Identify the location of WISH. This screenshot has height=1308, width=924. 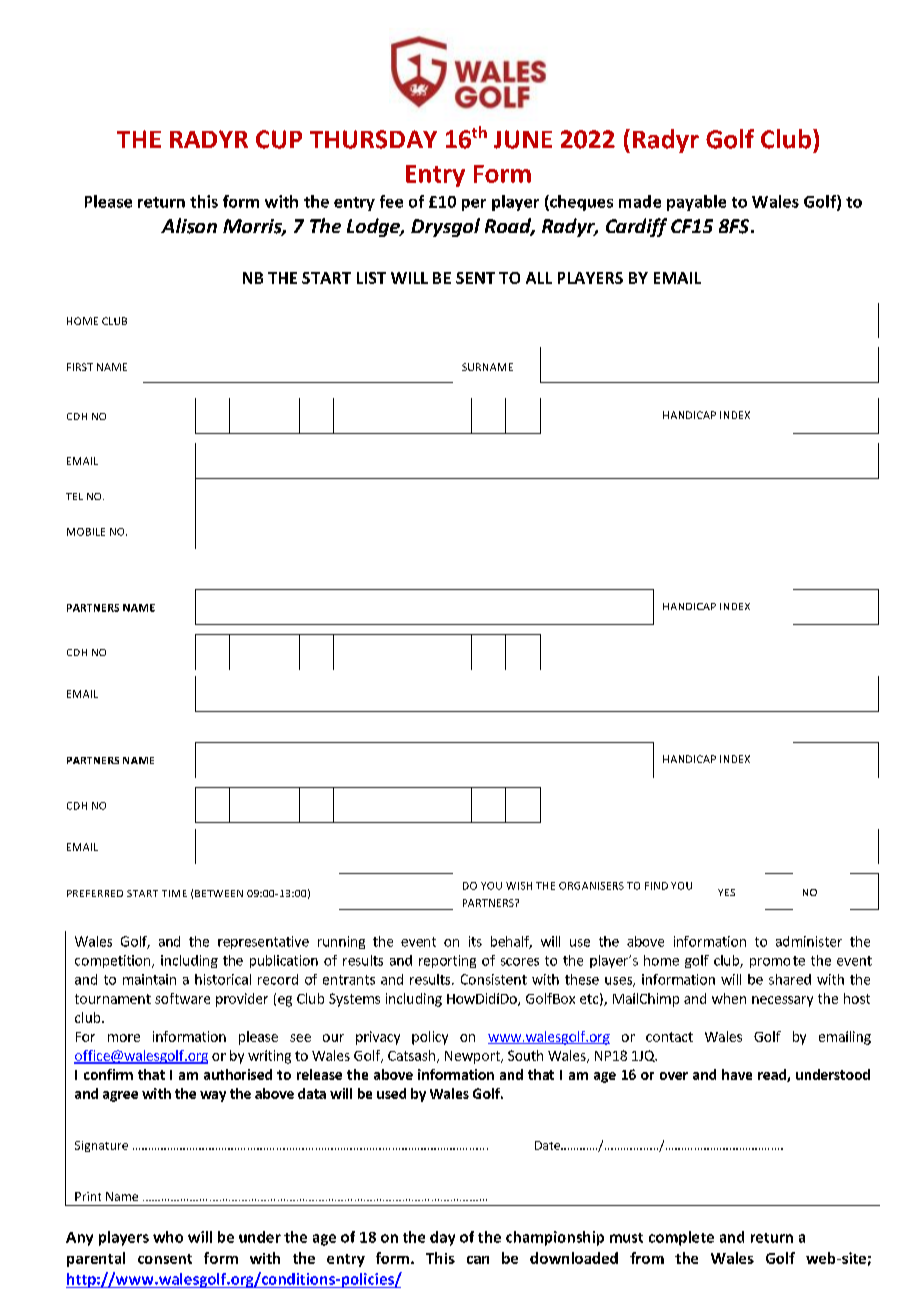
(519, 886).
